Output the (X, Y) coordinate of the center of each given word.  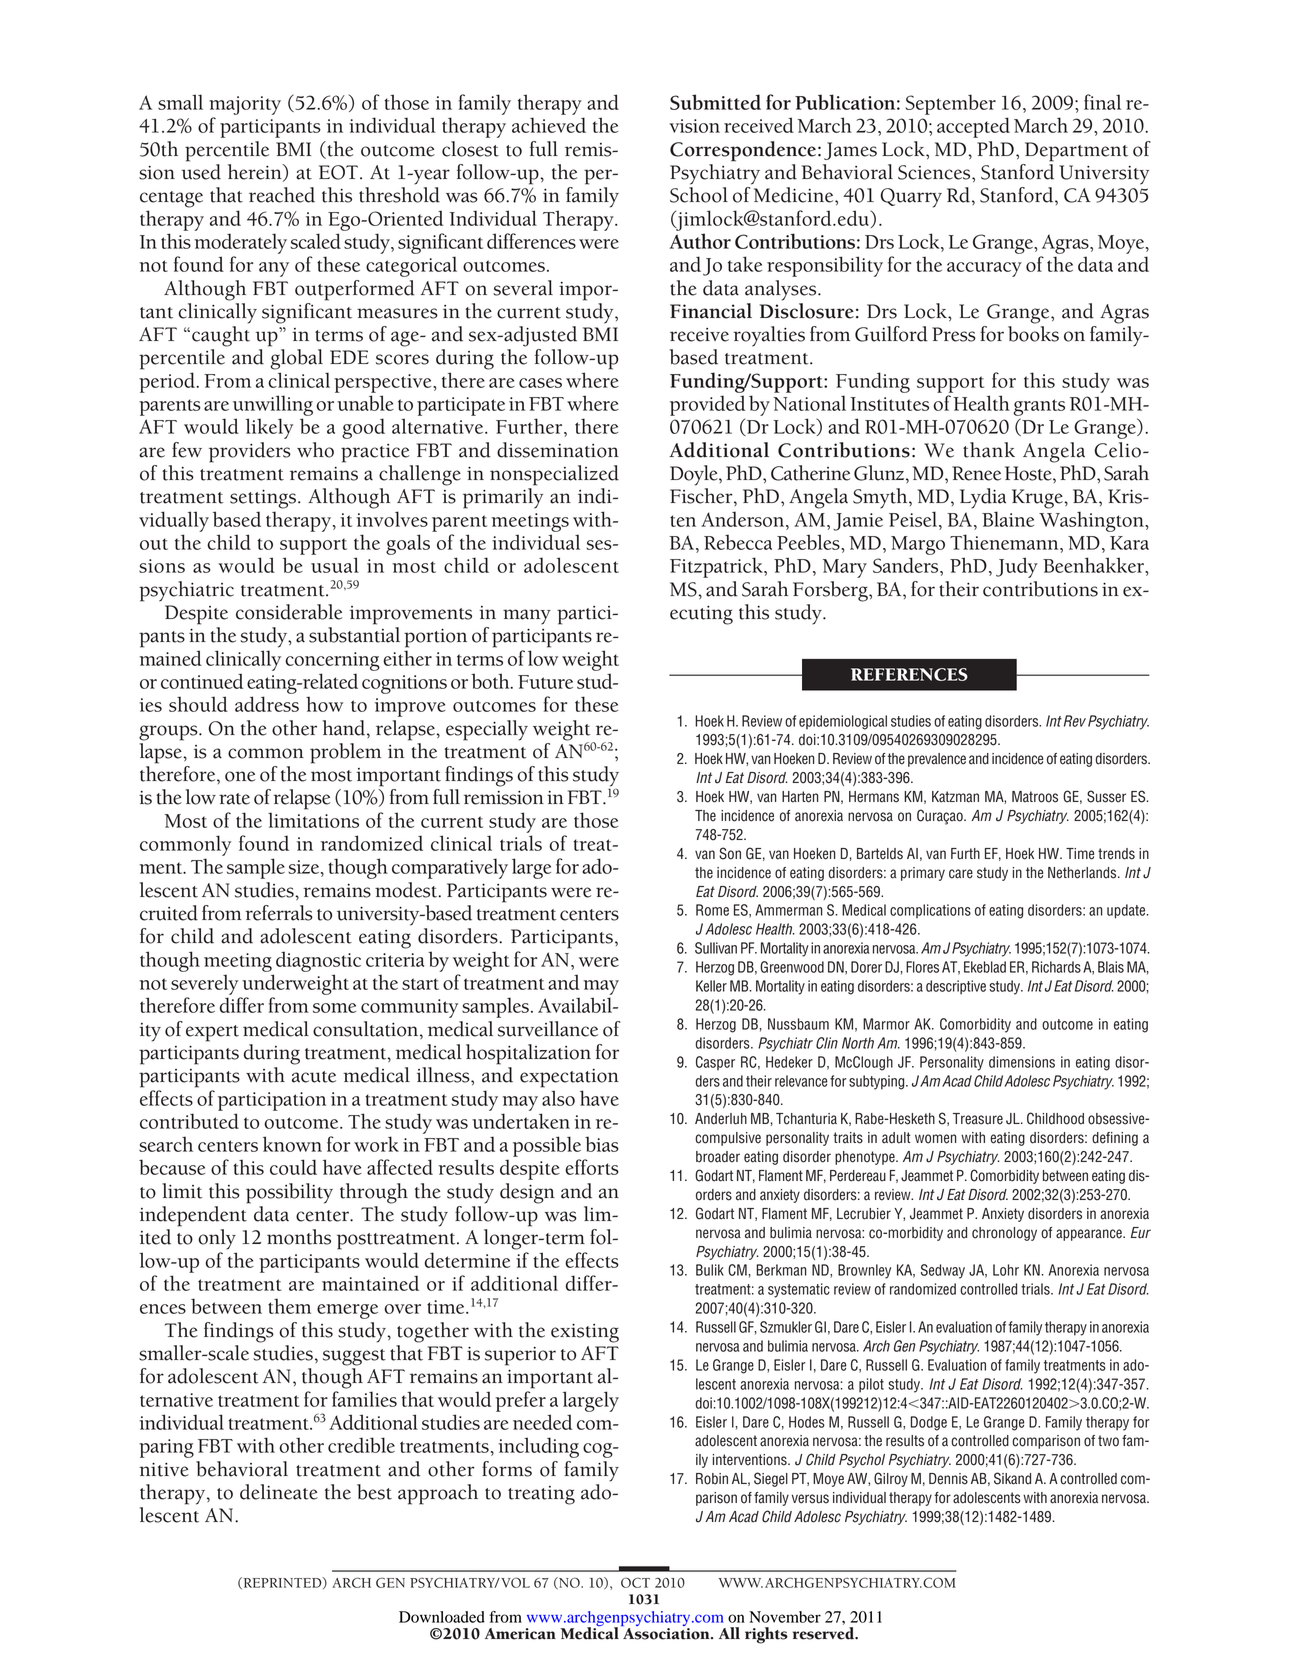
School (699, 195)
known (292, 1144)
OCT (635, 1582)
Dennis (948, 1479)
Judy (1017, 567)
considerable (289, 612)
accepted (973, 127)
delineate (279, 1492)
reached (282, 195)
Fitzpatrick (717, 567)
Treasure (978, 1119)
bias (602, 1144)
